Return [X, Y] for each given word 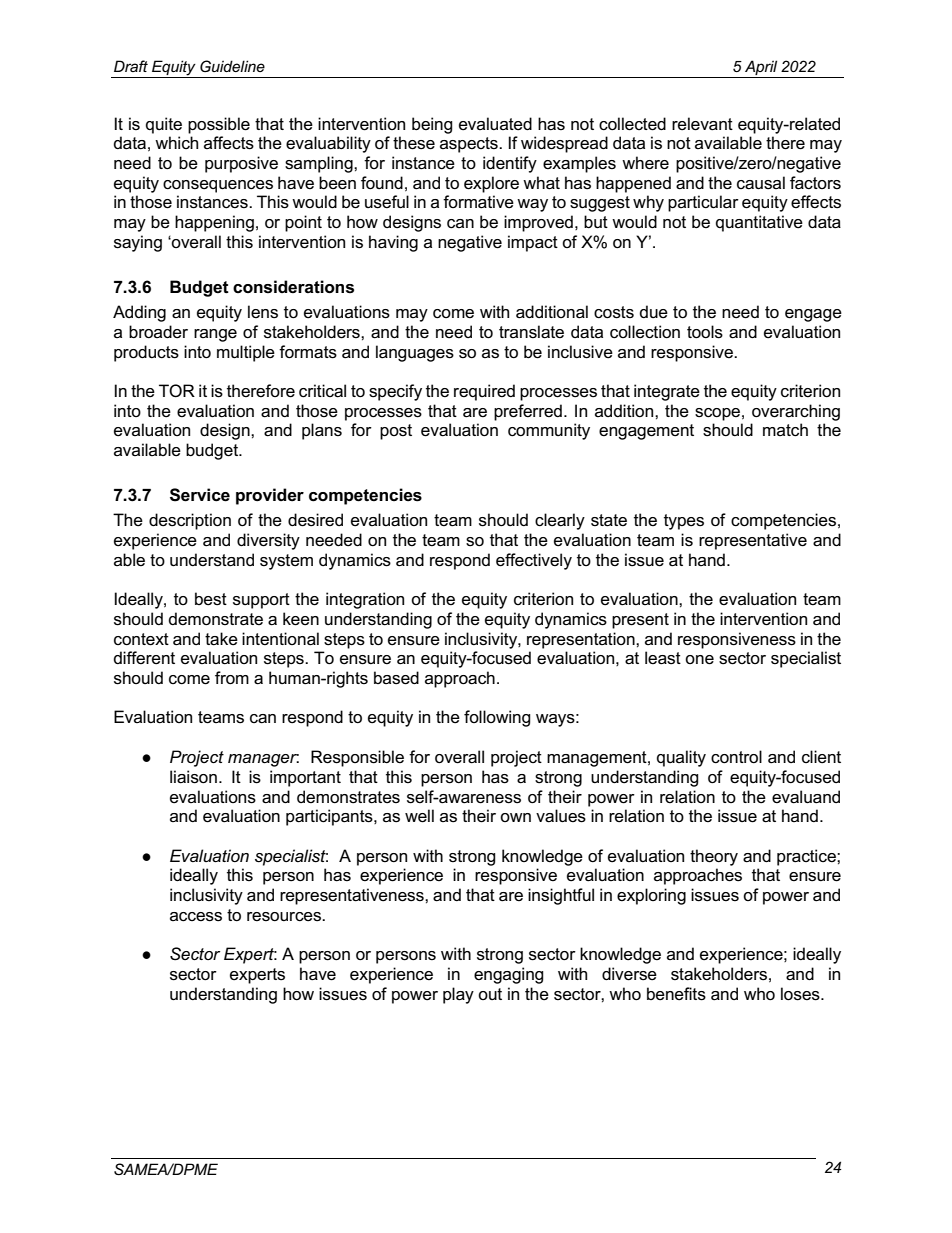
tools [705, 332]
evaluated [495, 124]
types [684, 522]
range [215, 335]
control [736, 757]
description [190, 521]
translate [531, 332]
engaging [509, 975]
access [196, 917]
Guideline [232, 66]
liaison [193, 777]
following [497, 718]
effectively [534, 561]
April [761, 69]
